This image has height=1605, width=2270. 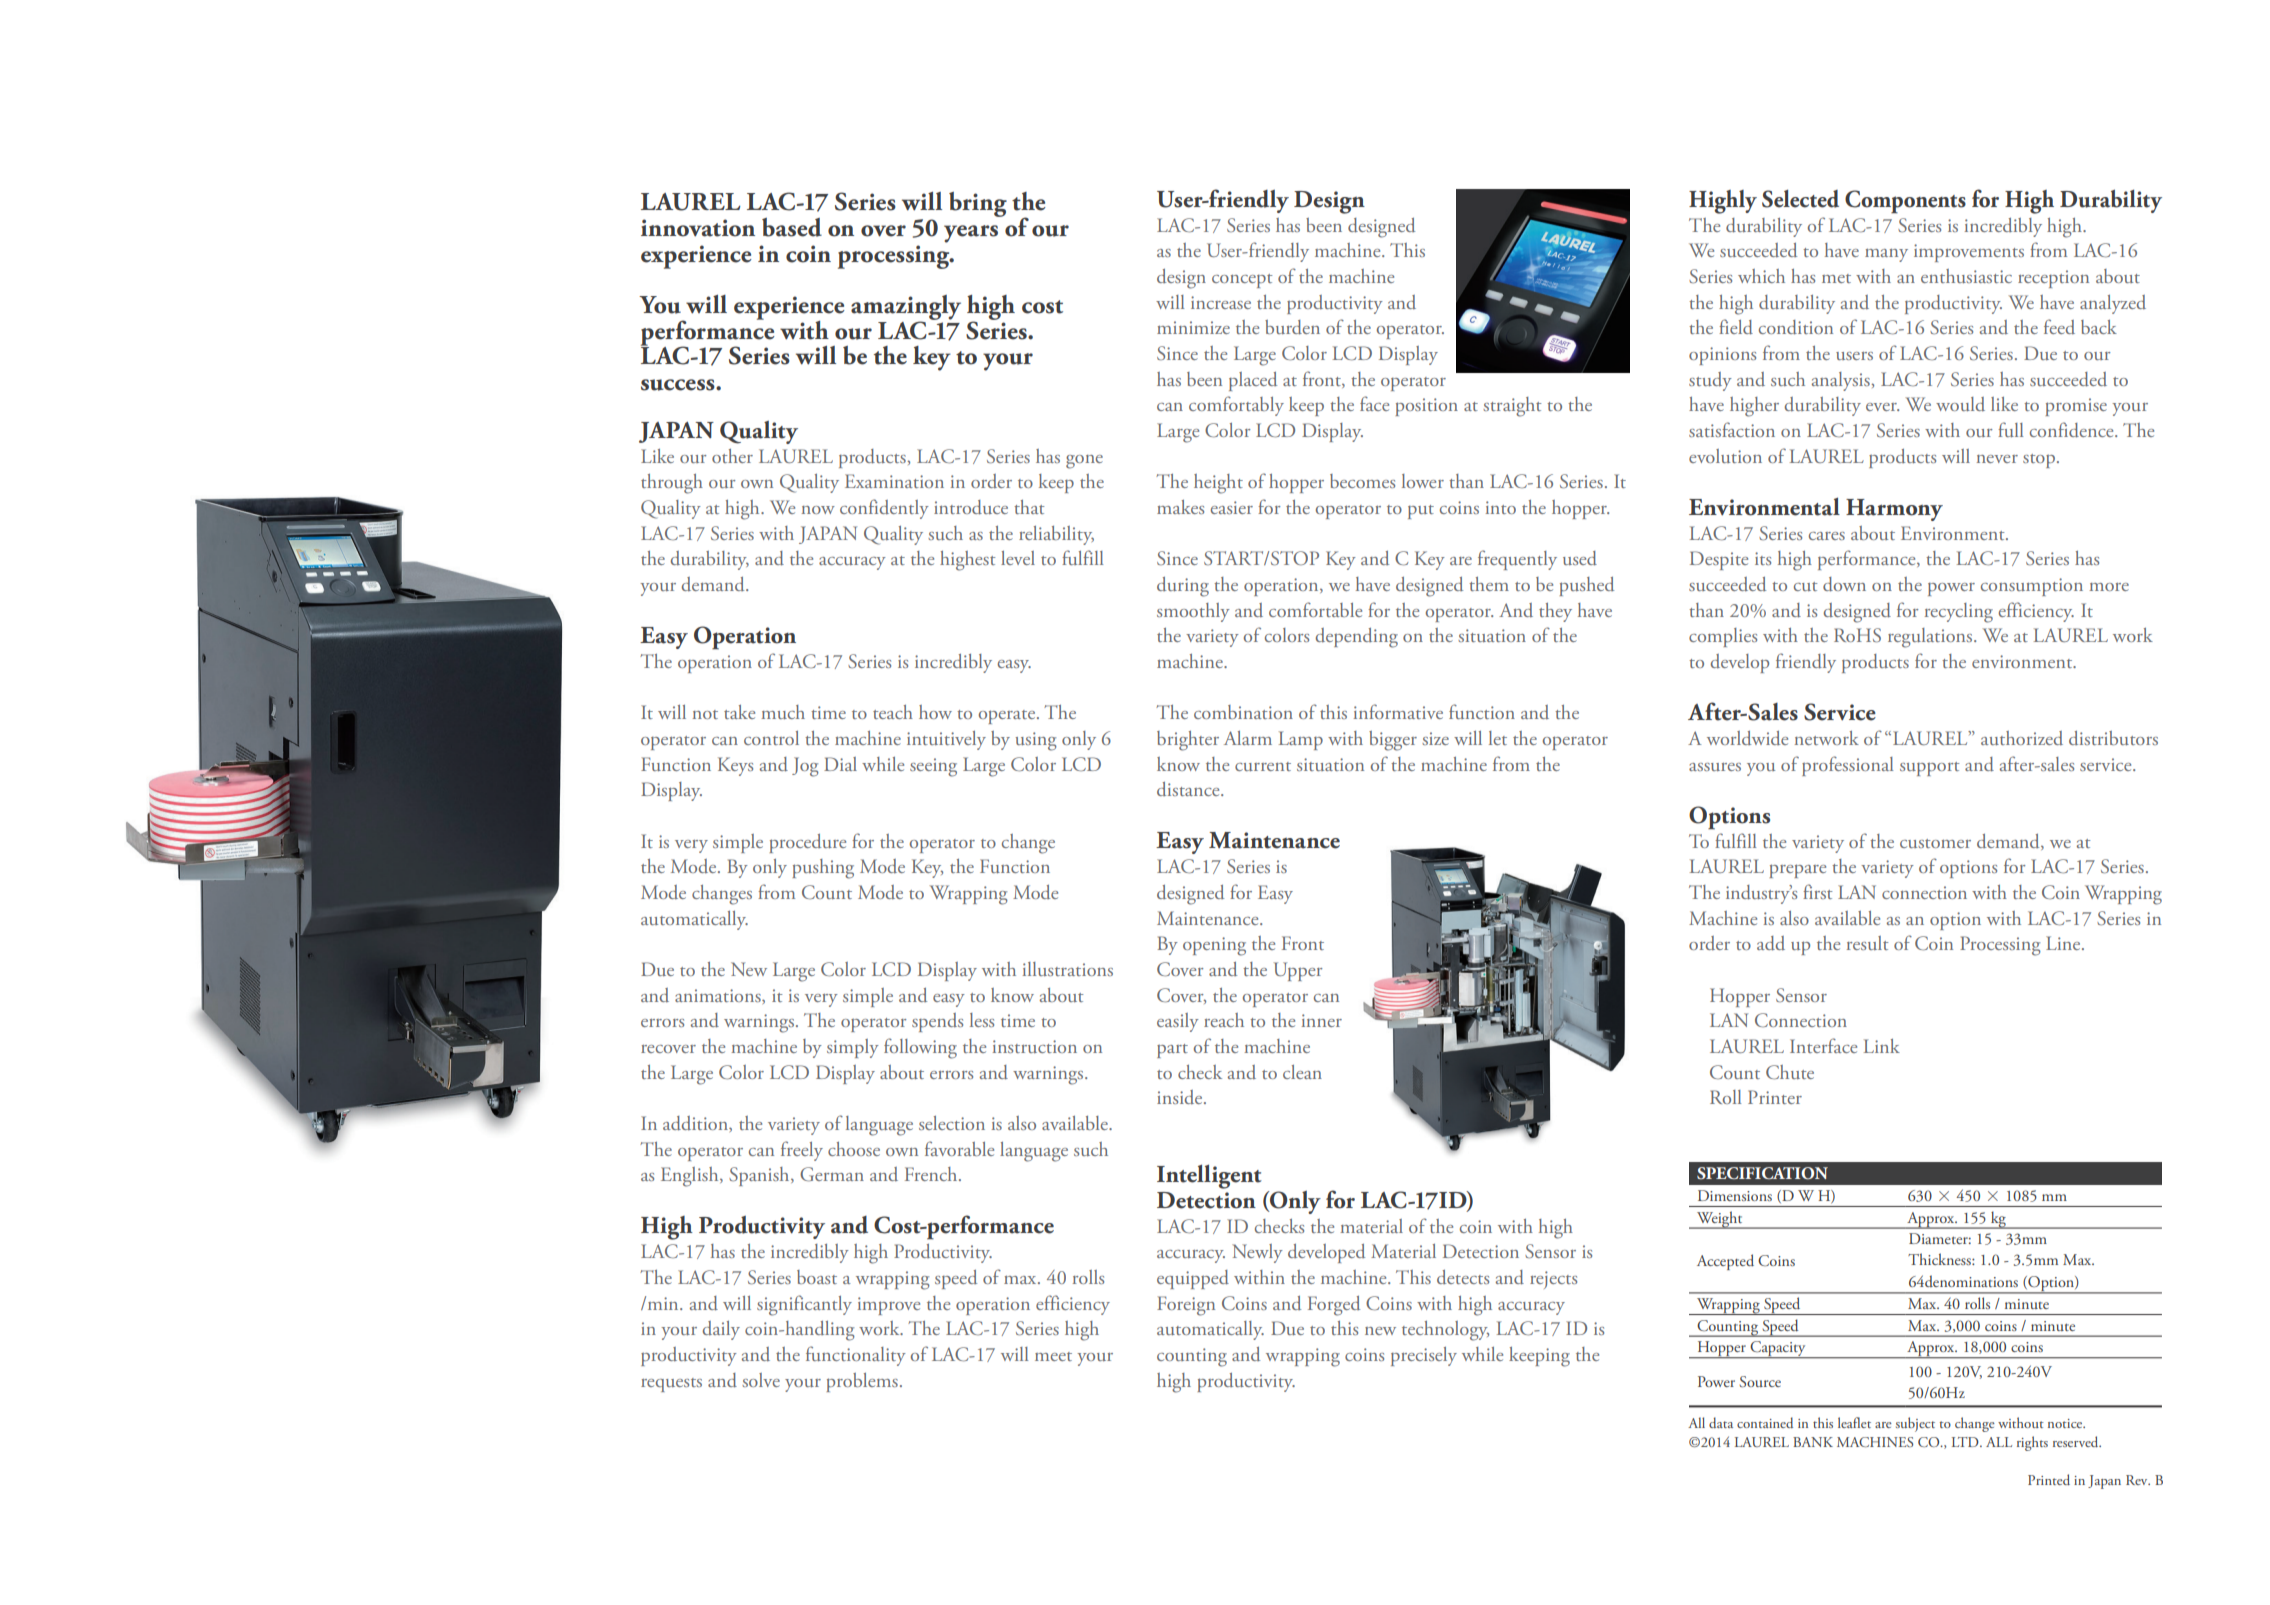 I want to click on problems, so click(x=862, y=1382).
